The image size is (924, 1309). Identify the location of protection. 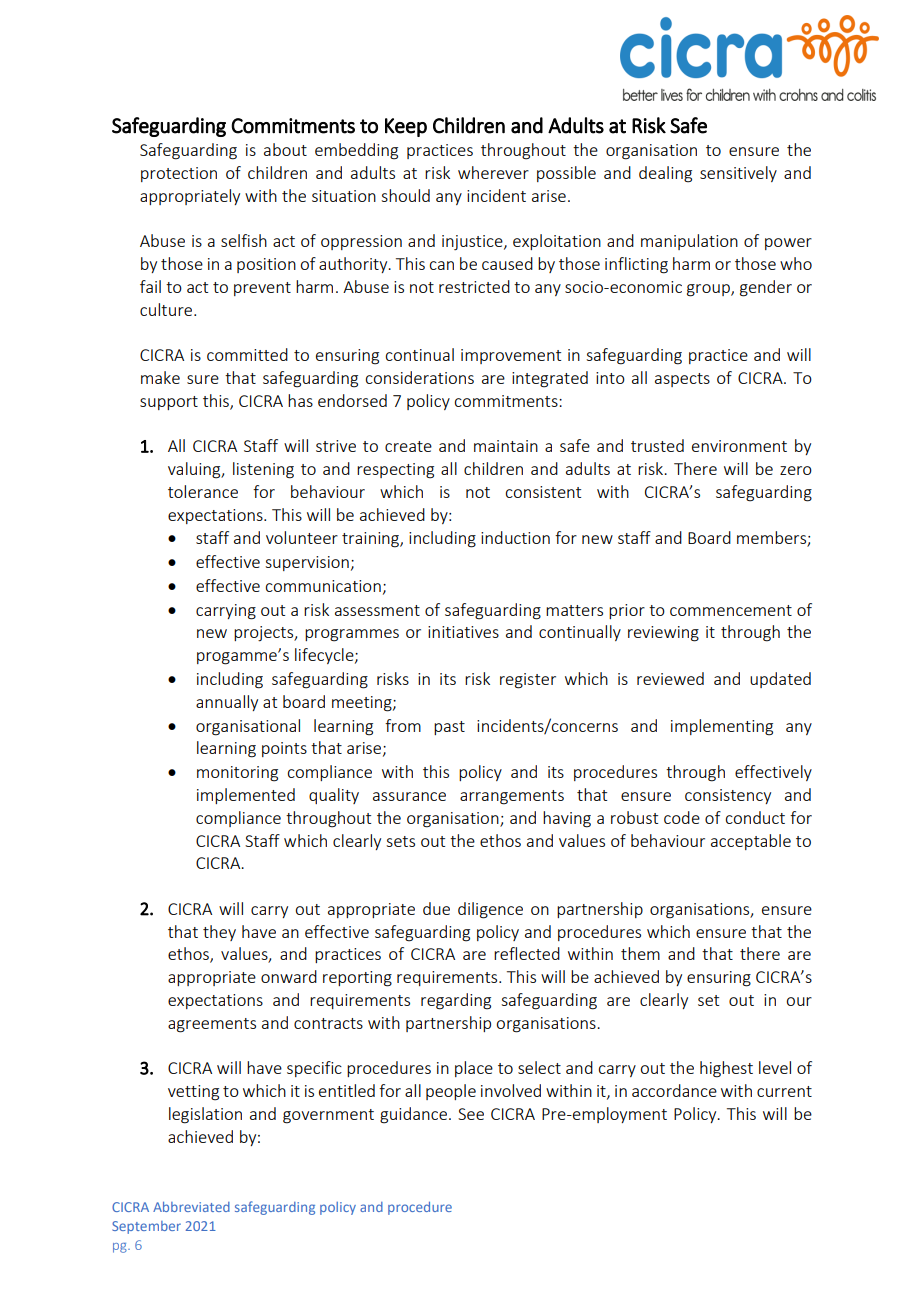
(179, 174).
